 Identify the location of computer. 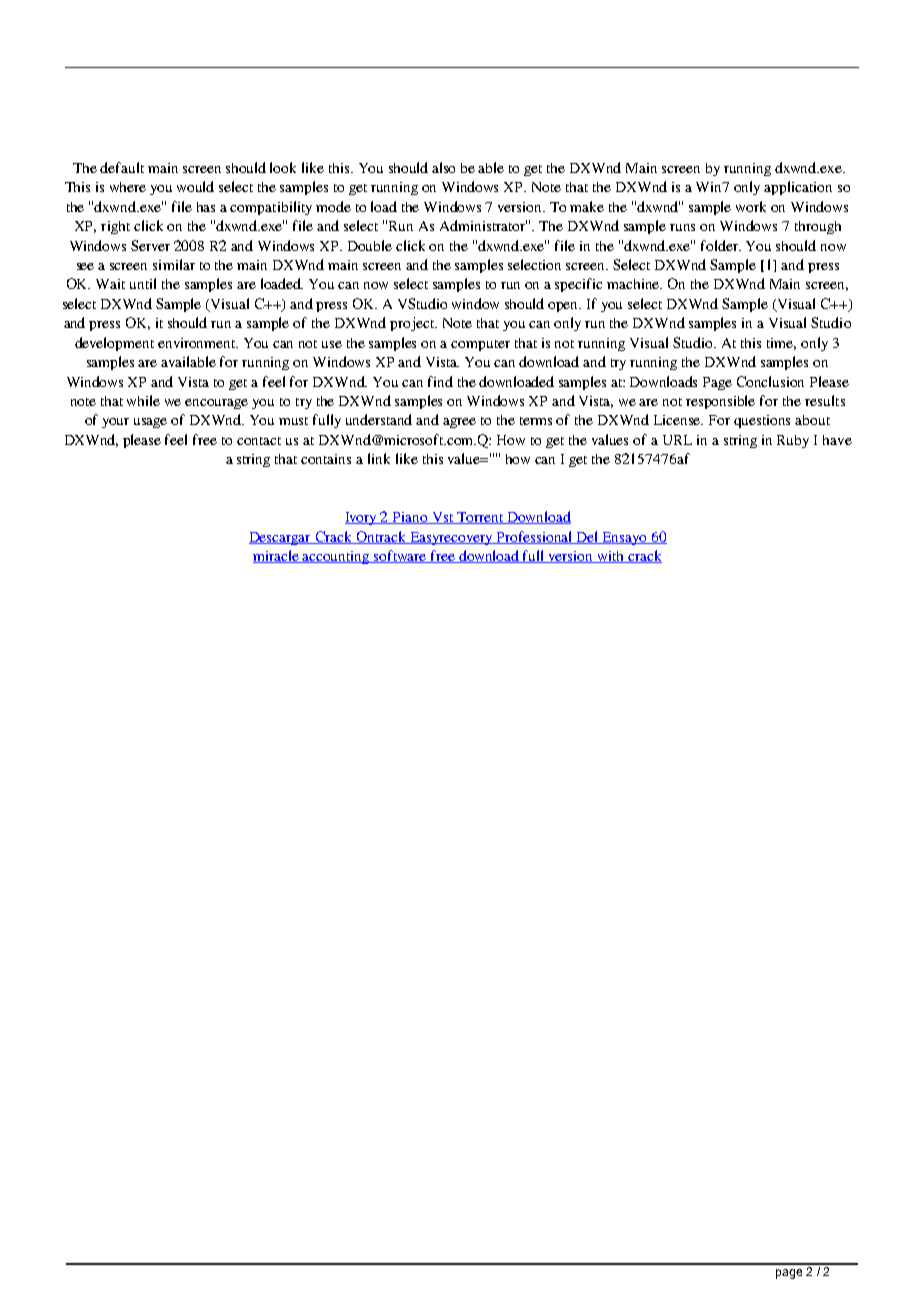
(480, 345).
